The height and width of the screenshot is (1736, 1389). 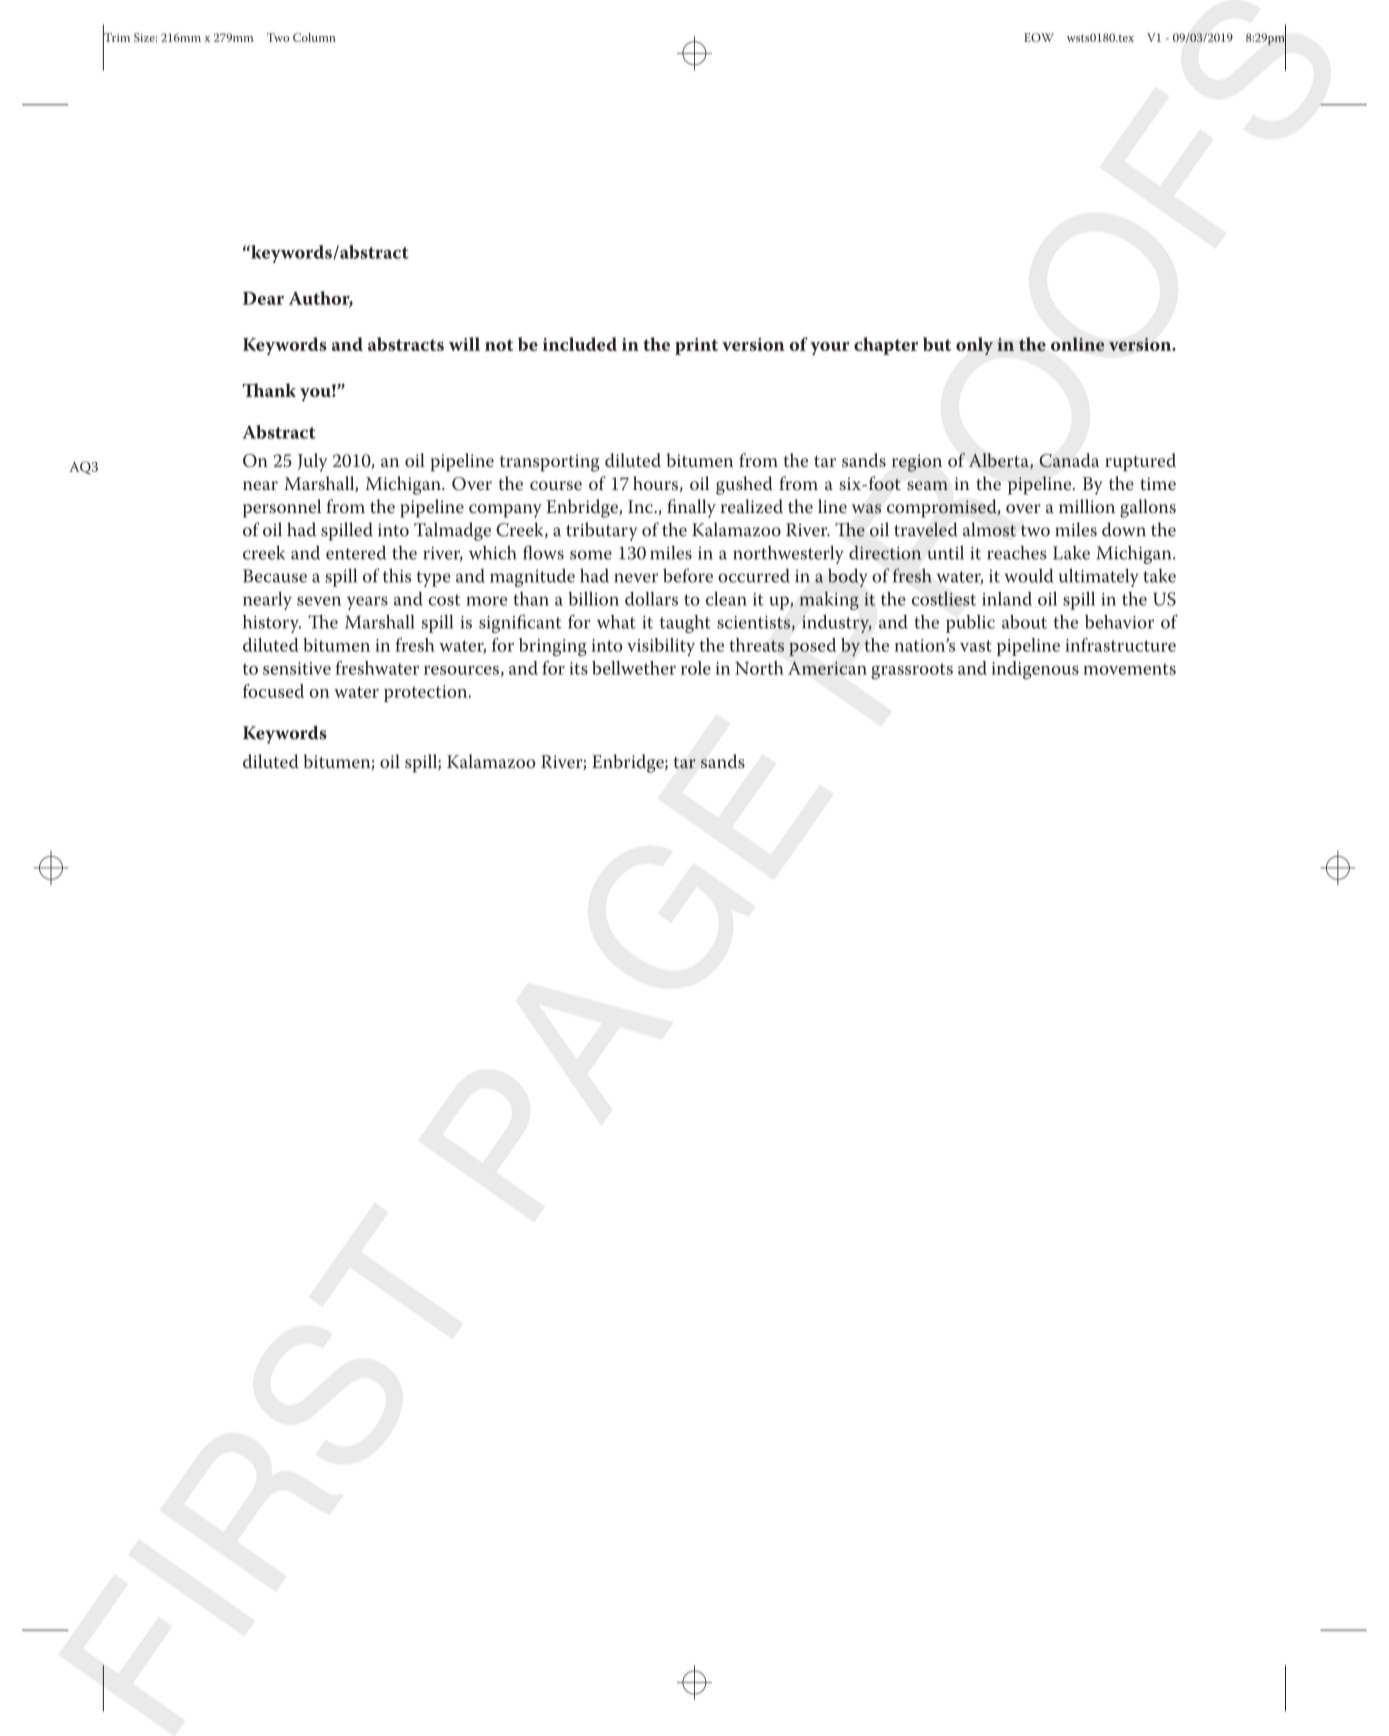 What do you see at coordinates (116, 37) in the screenshot?
I see `Trim` at bounding box center [116, 37].
